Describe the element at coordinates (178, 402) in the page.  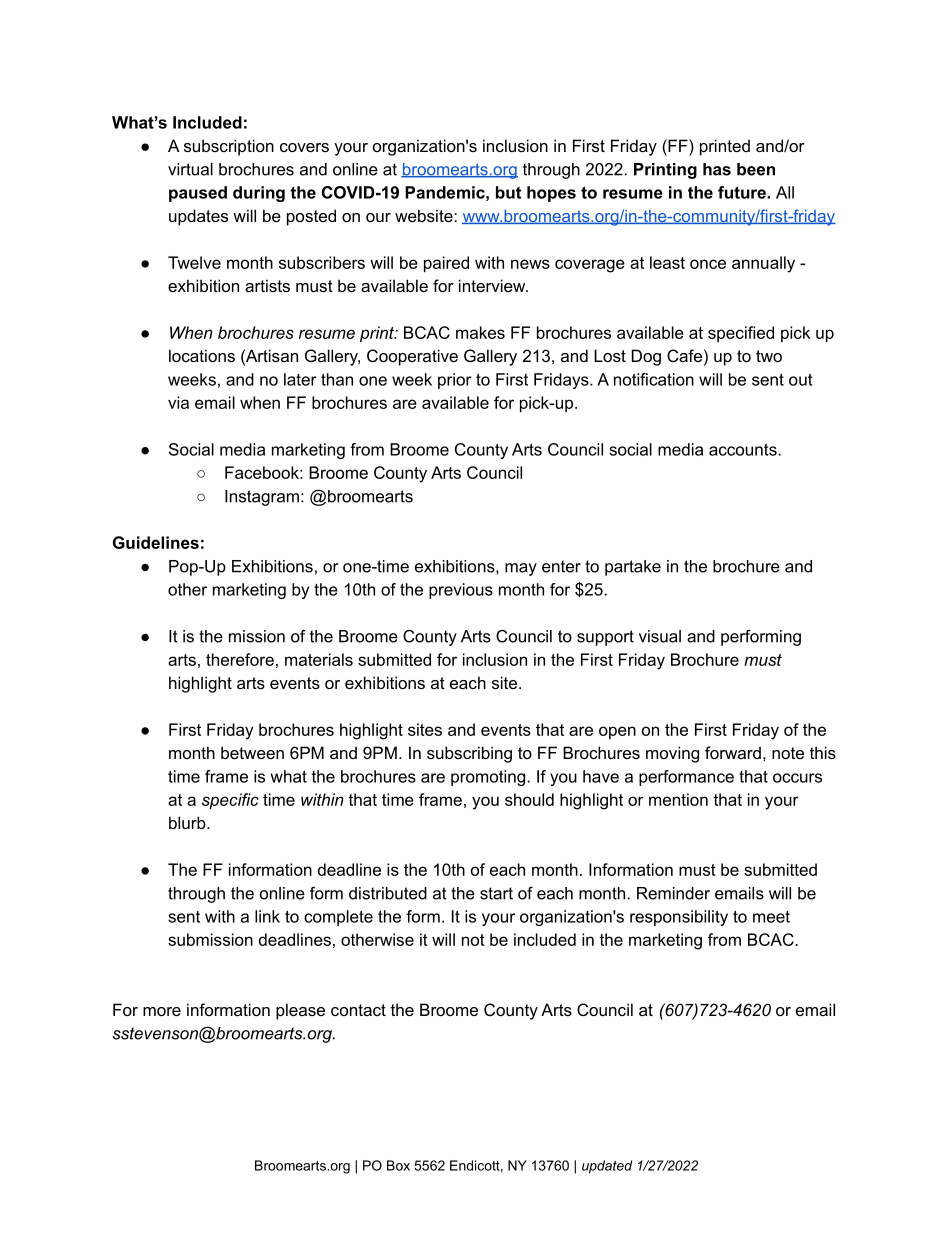
I see `via` at that location.
